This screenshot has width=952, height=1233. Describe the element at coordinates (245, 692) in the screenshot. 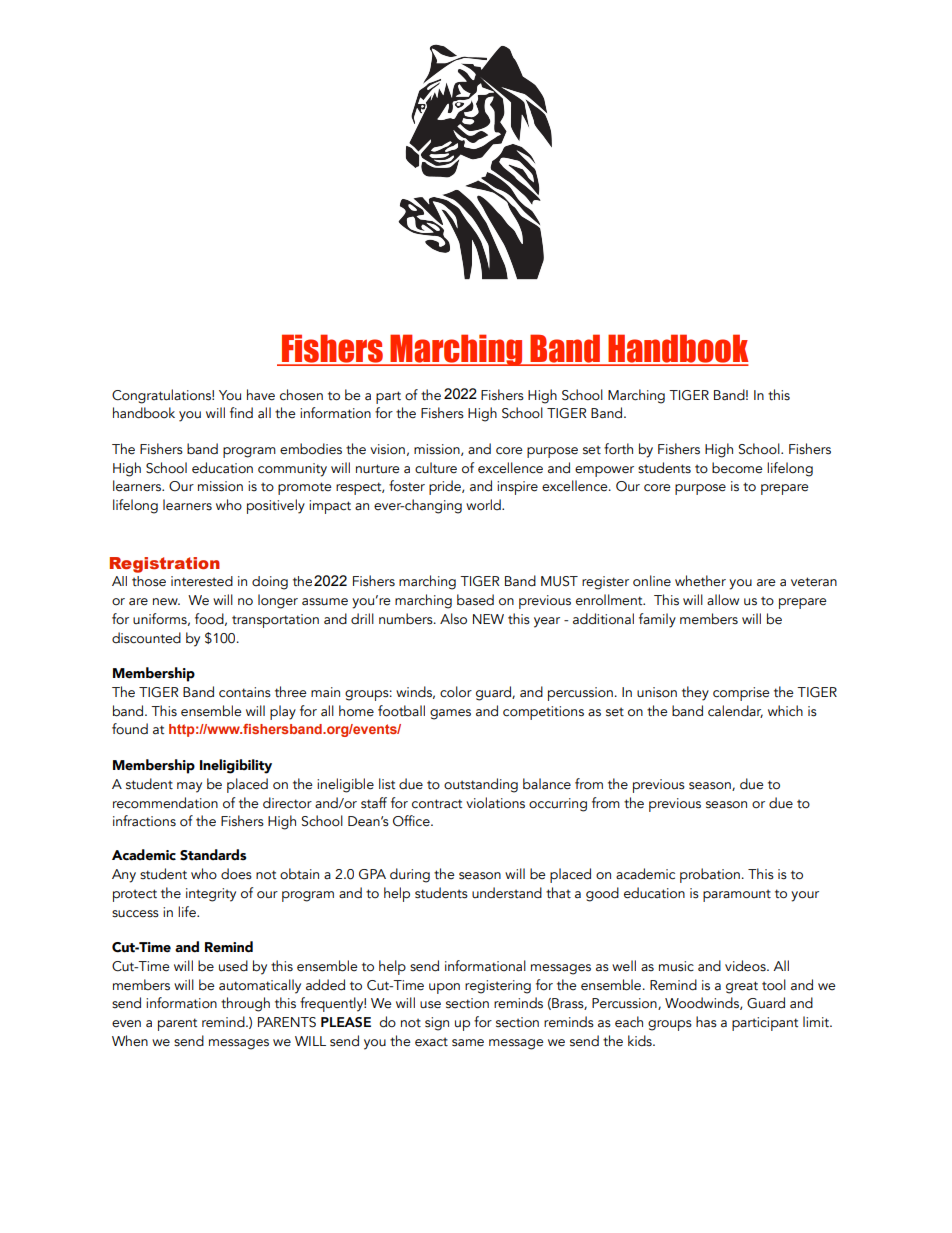

I see `contains` at that location.
